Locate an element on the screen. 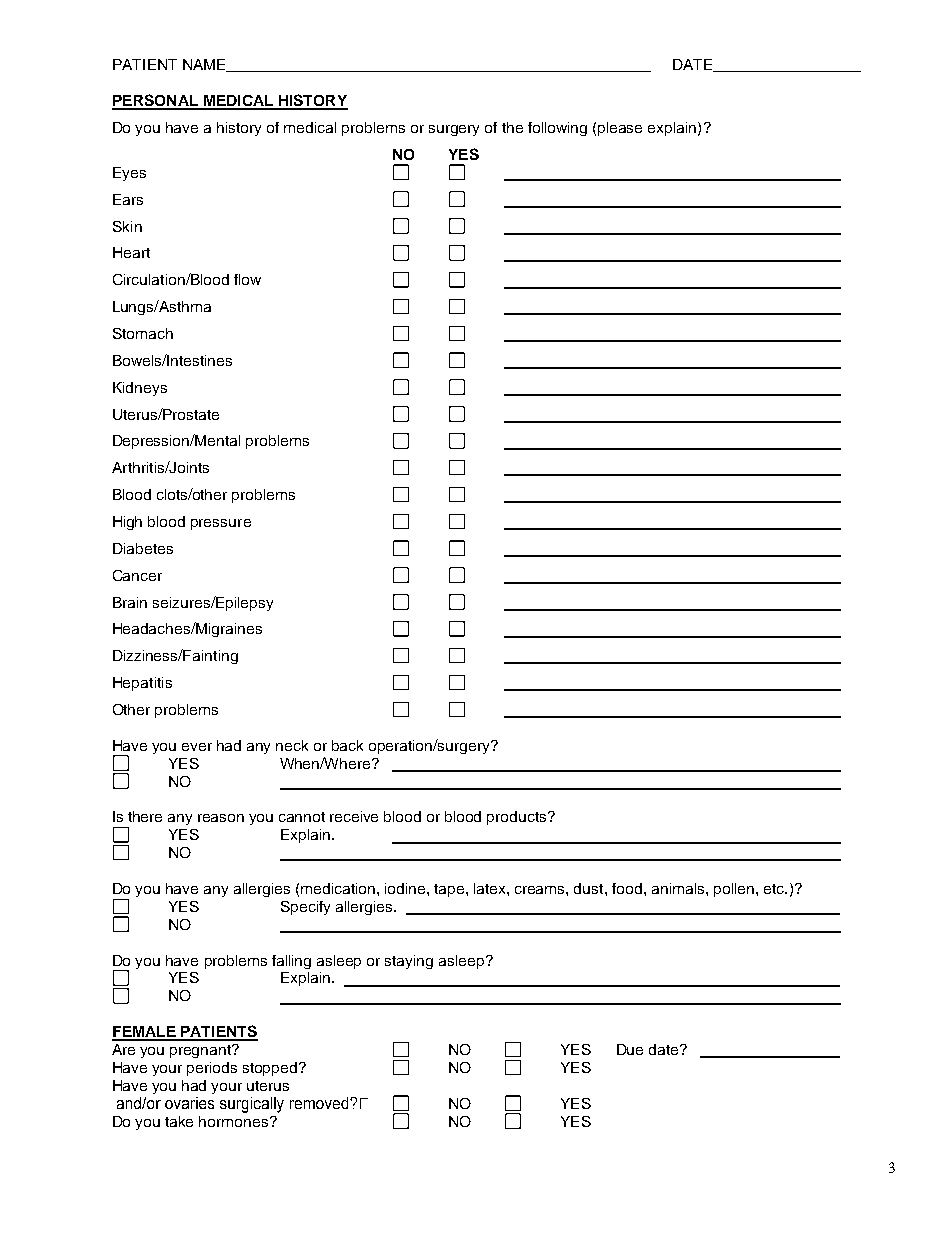  animals is located at coordinates (679, 888).
